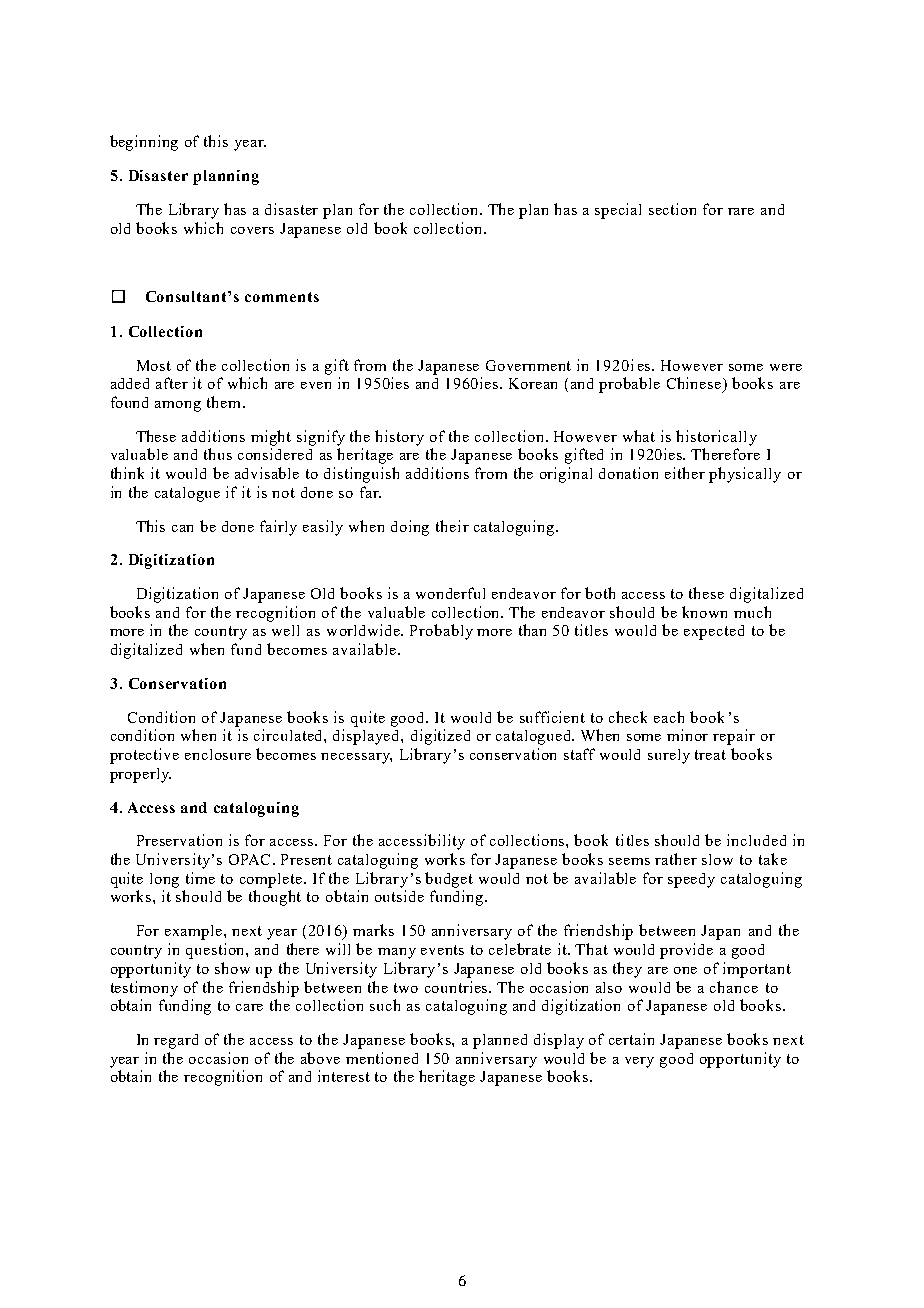 The width and height of the page is (924, 1308). I want to click on section, so click(672, 209).
